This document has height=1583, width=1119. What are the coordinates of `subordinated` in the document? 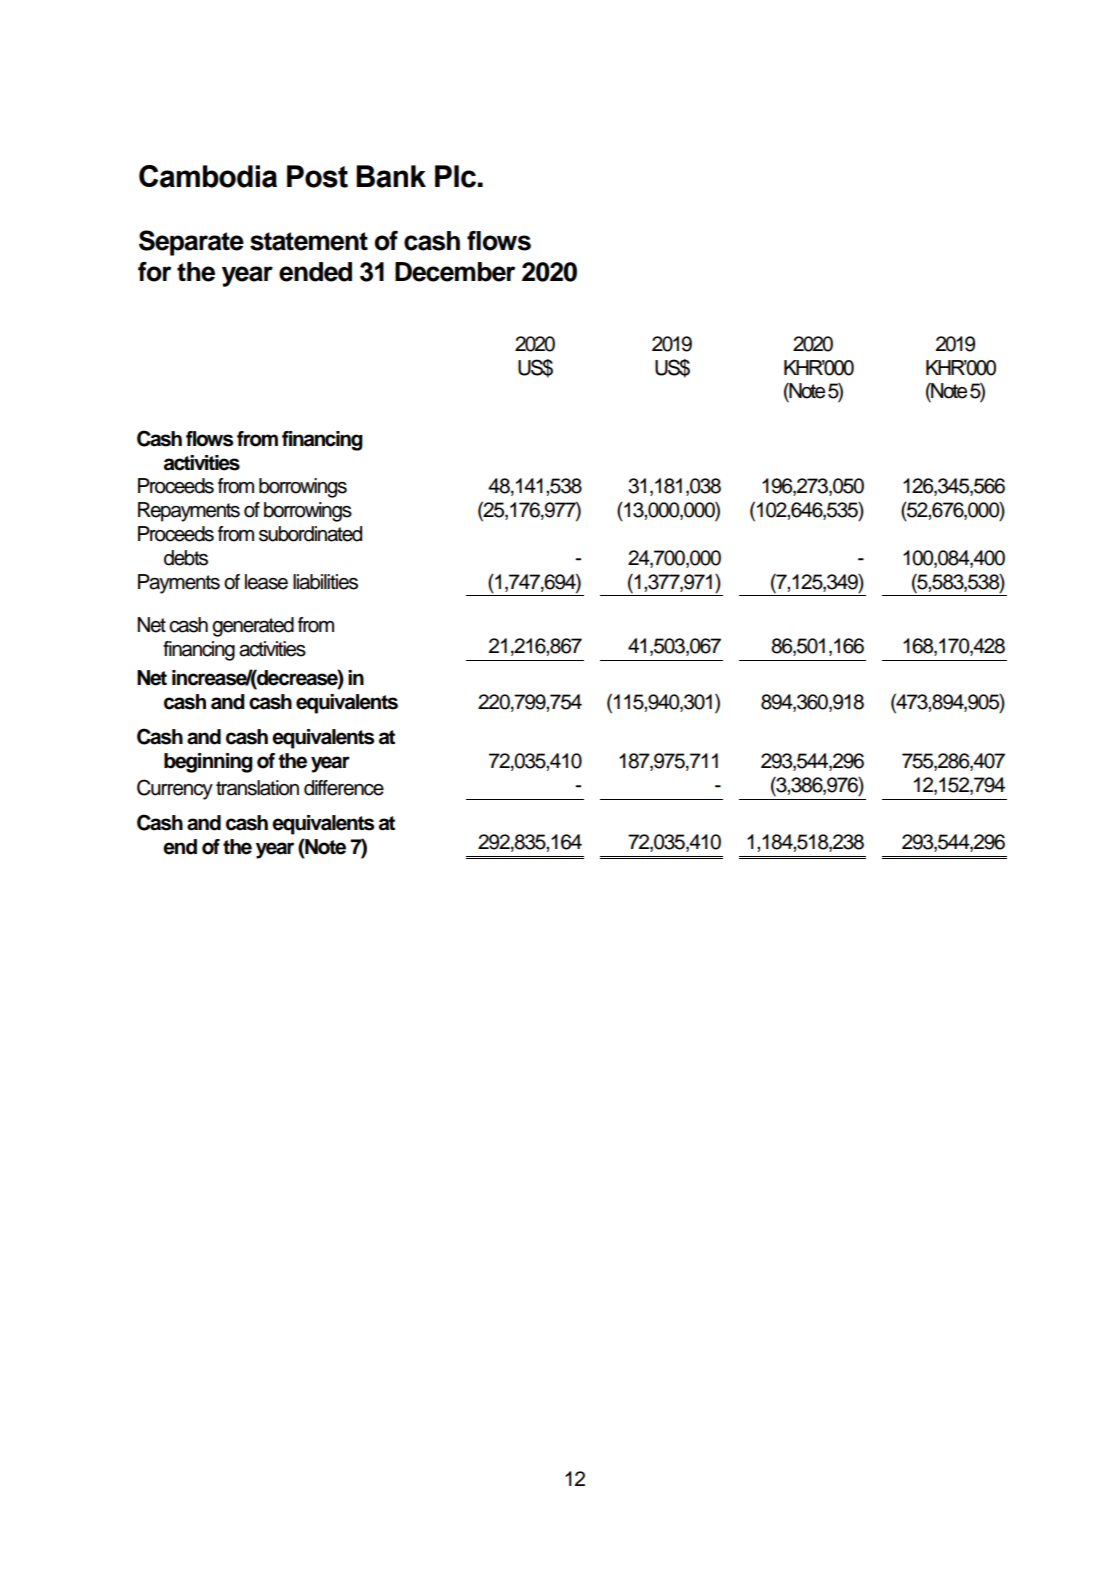 It's located at (310, 534).
